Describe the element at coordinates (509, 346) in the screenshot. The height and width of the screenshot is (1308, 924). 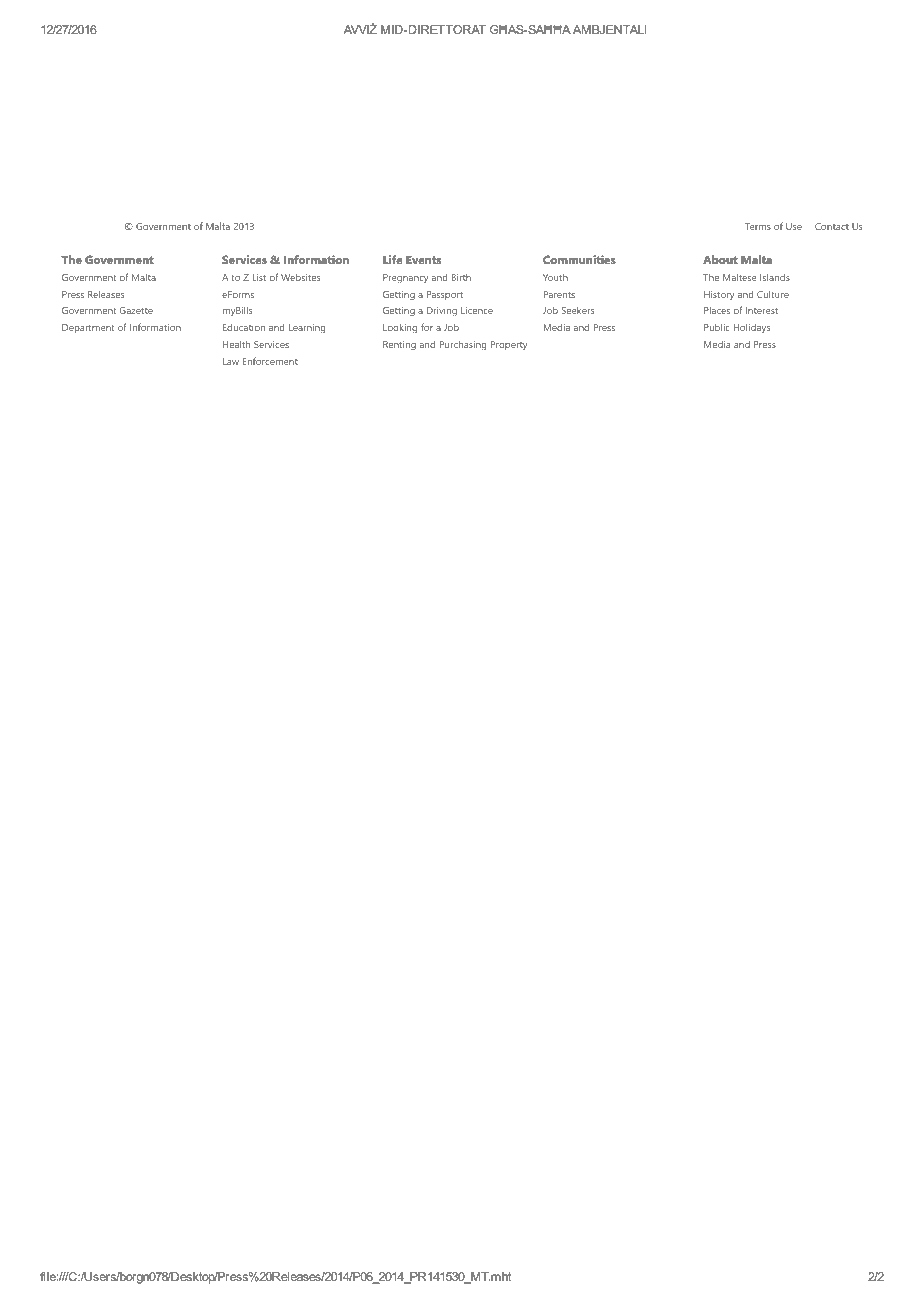
I see `Property` at that location.
